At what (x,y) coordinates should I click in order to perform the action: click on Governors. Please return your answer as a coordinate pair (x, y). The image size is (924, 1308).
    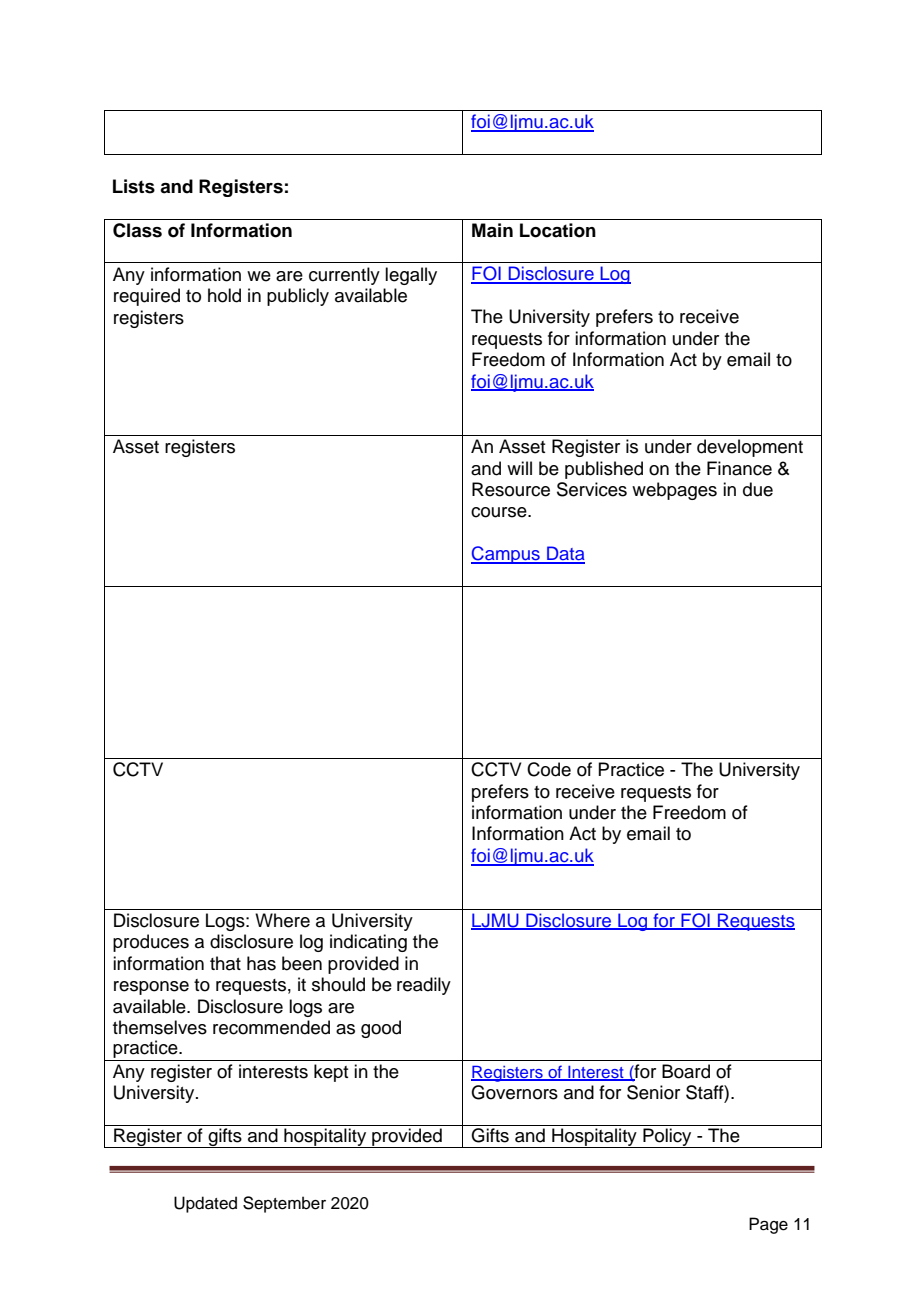
    Looking at the image, I should click on (514, 1092).
